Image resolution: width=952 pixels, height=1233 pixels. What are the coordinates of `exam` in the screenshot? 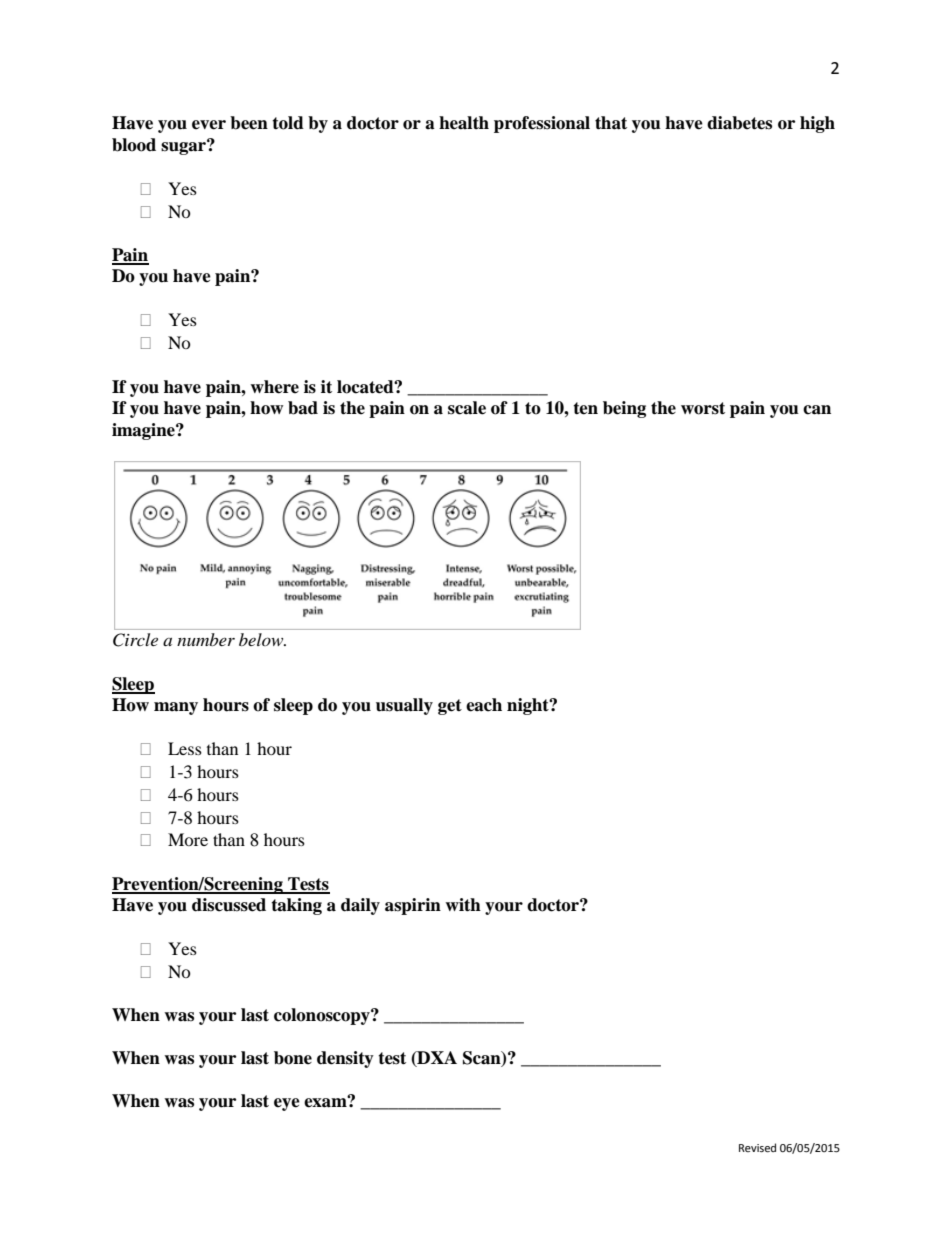 It's located at (326, 1102).
